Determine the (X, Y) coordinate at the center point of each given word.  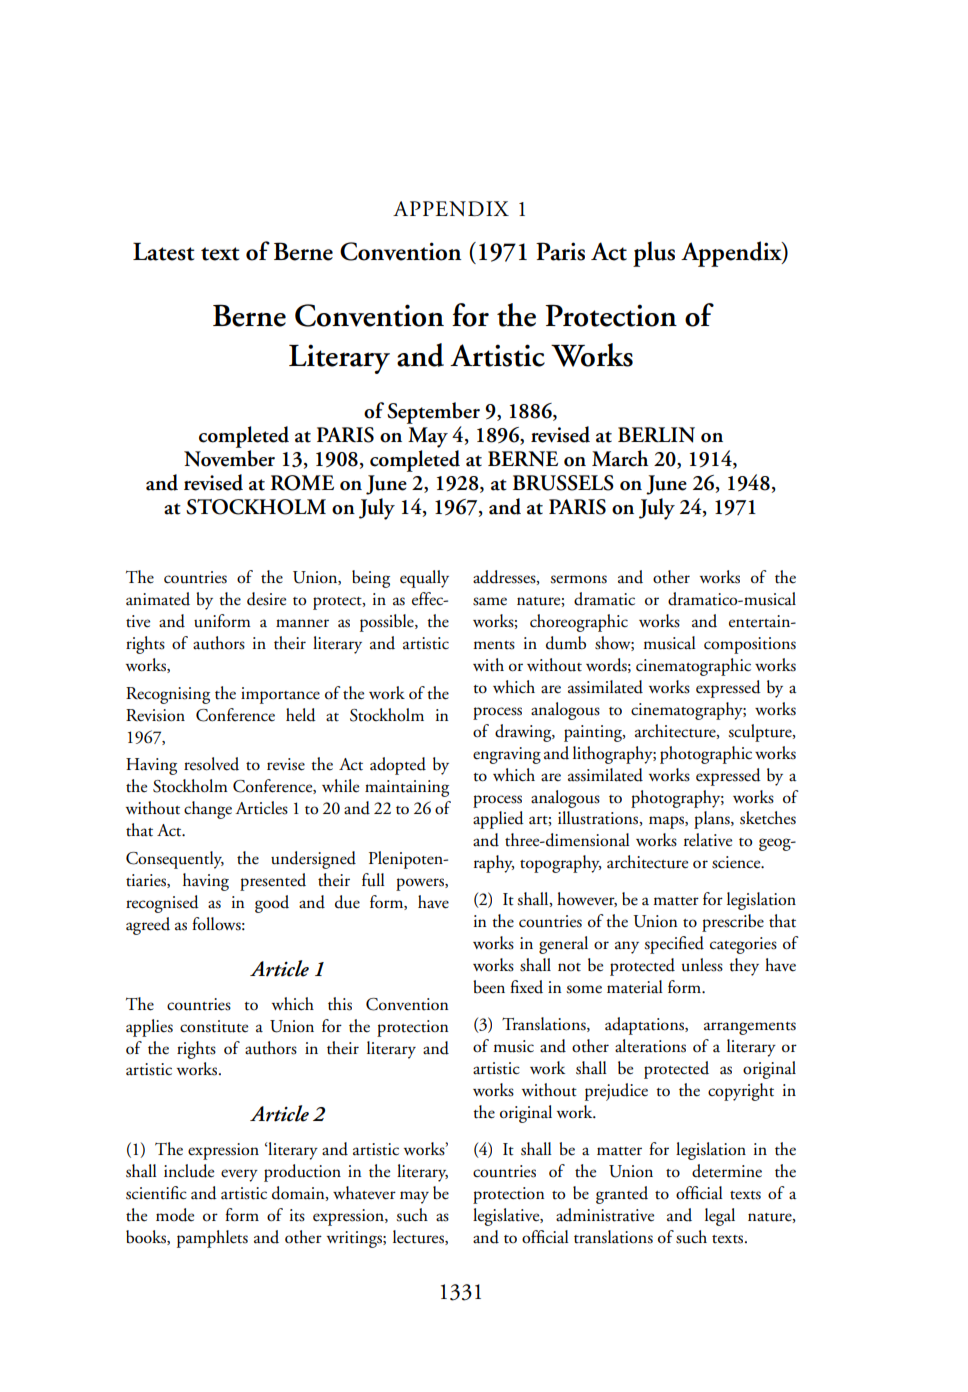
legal (720, 1217)
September (433, 413)
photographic (706, 755)
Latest (164, 251)
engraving (507, 755)
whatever (364, 1193)
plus (654, 254)
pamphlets (212, 1239)
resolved (211, 764)
